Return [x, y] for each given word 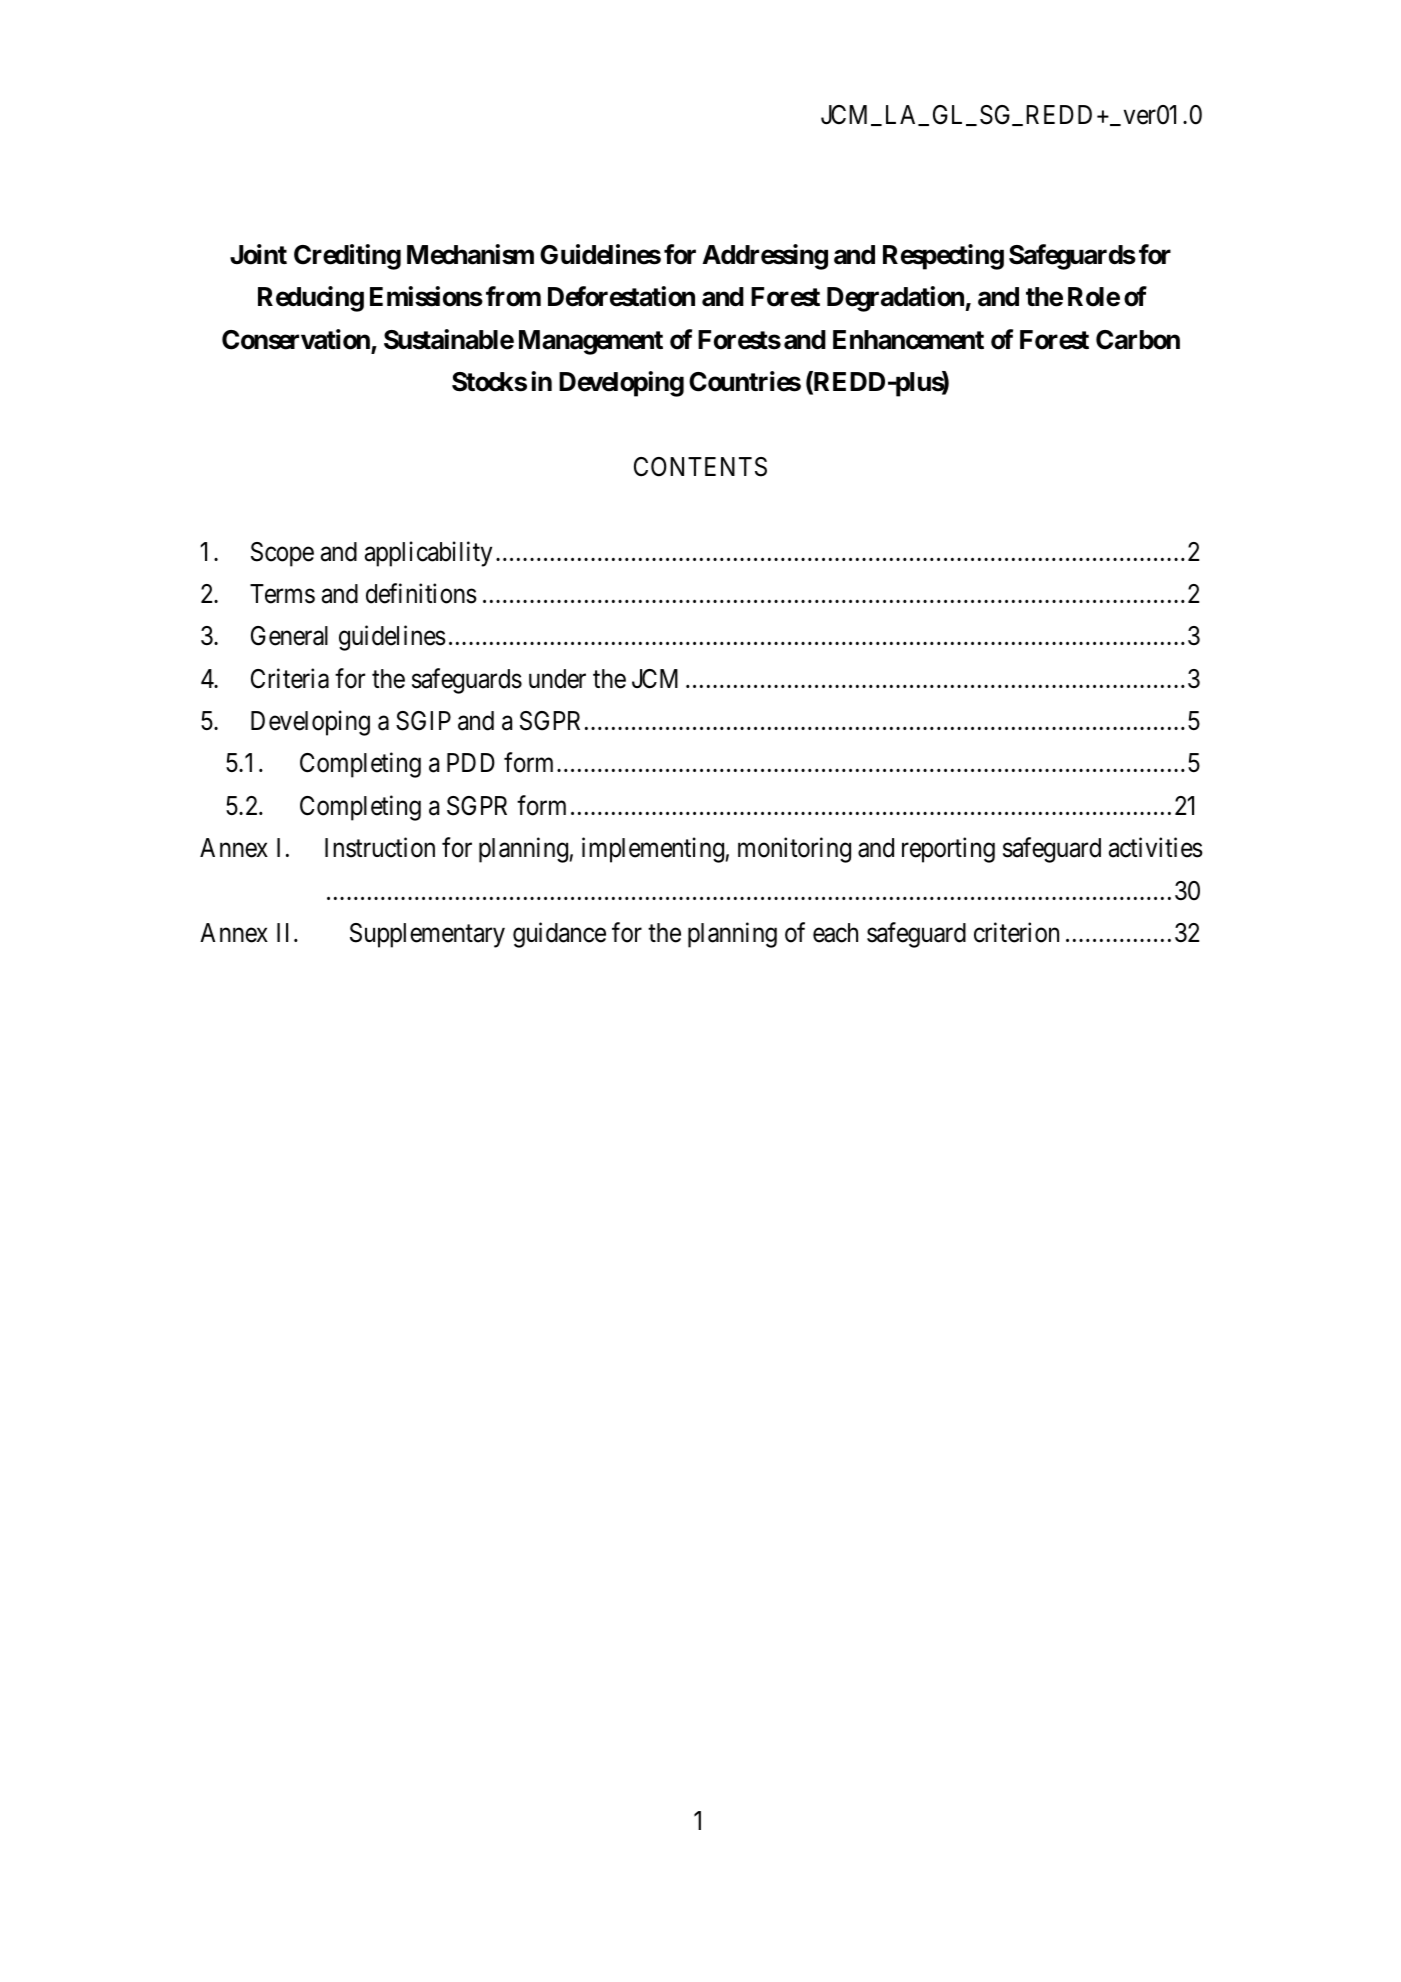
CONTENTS [700, 467]
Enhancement [908, 340]
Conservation [296, 339]
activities [1156, 847]
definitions [421, 593]
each [835, 933]
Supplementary [427, 935]
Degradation [895, 299]
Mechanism [470, 254]
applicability [428, 554]
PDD [471, 762]
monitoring [794, 850]
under [557, 679]
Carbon [1138, 340]
